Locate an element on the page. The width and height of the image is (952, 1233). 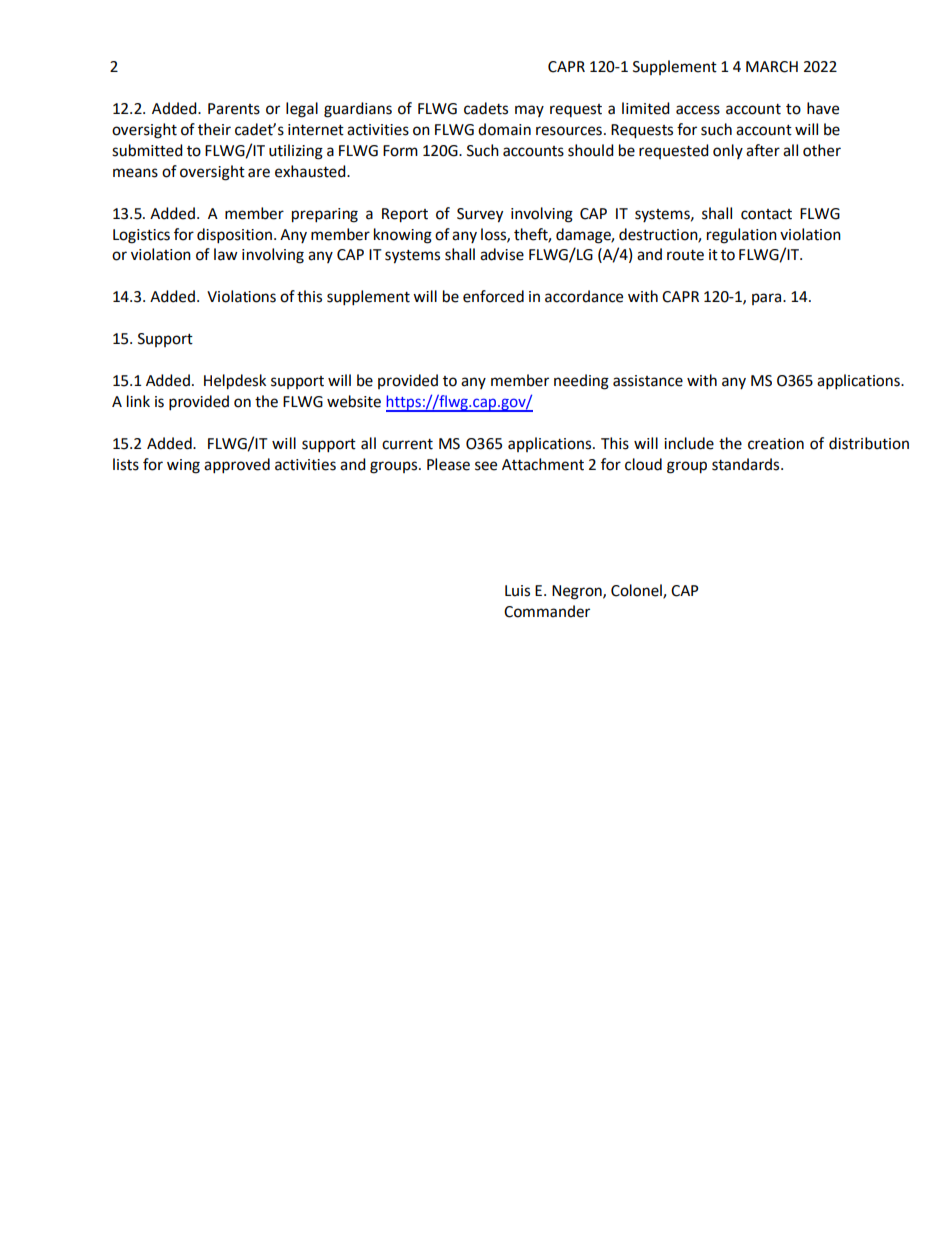
Commander is located at coordinates (547, 611).
